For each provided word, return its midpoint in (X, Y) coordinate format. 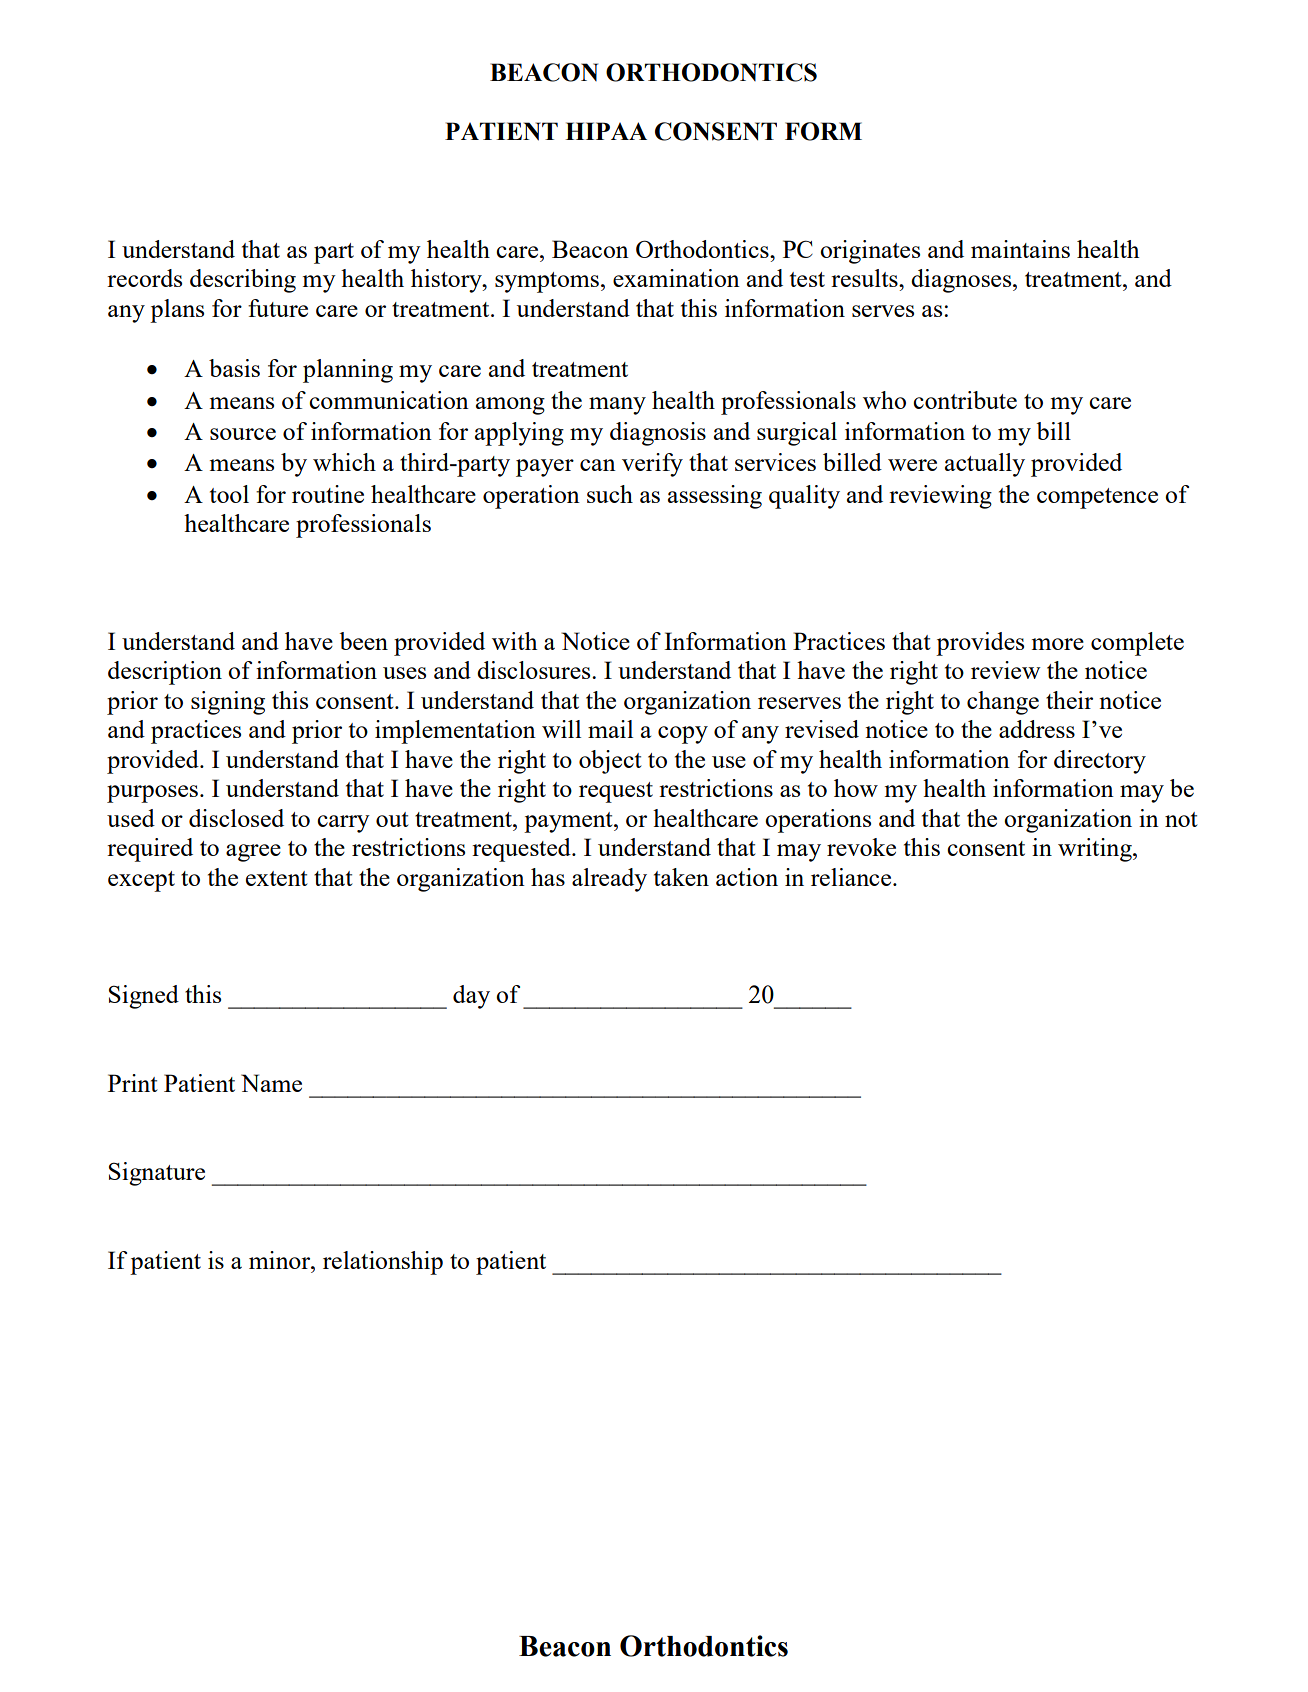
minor (281, 1260)
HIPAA (606, 131)
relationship (383, 1263)
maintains (1020, 249)
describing (243, 281)
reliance (852, 877)
